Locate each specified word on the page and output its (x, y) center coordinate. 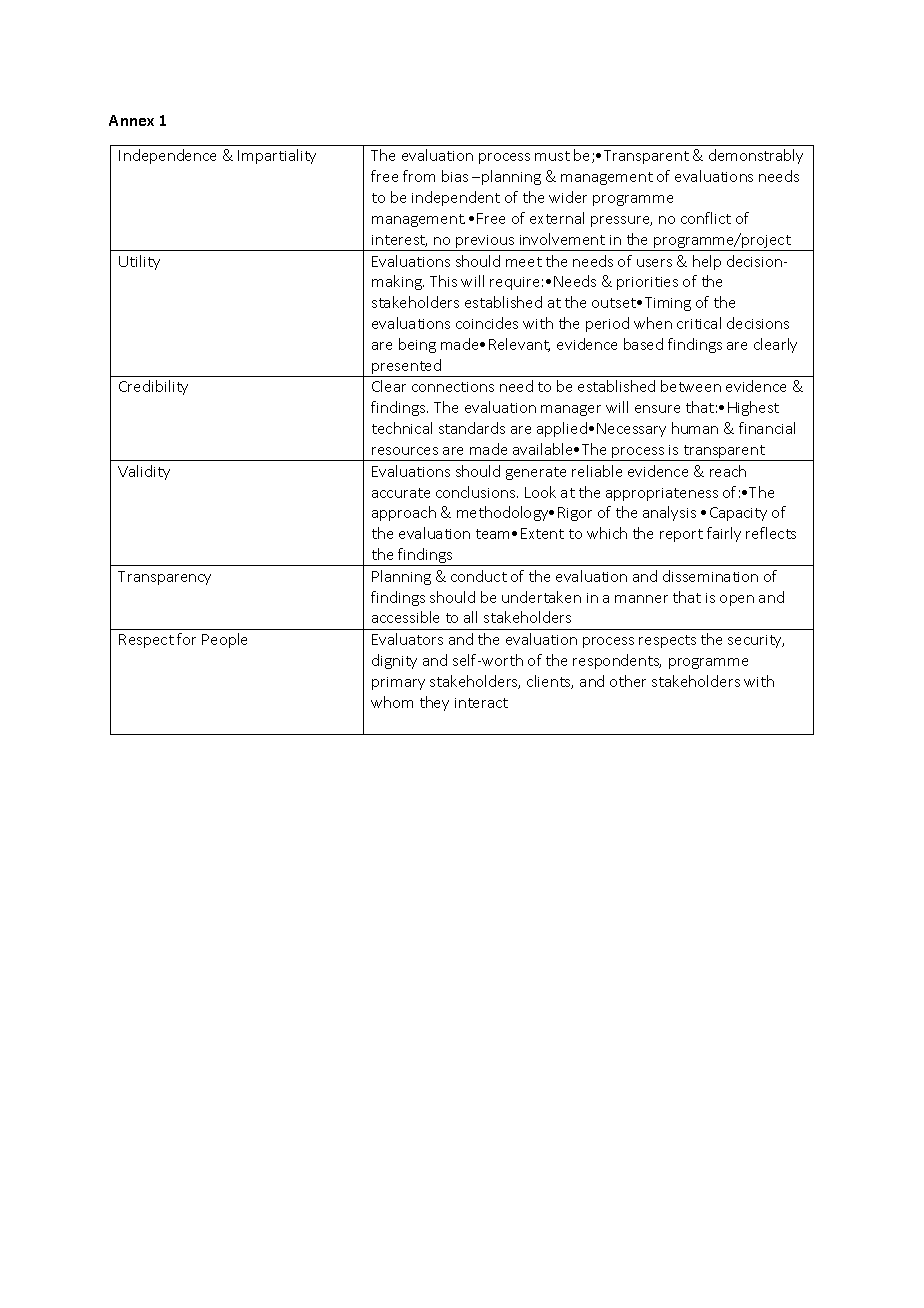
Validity (144, 472)
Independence (167, 156)
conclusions (477, 492)
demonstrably (756, 156)
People (224, 640)
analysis (669, 513)
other (628, 681)
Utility (139, 262)
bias (455, 176)
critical (699, 323)
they (434, 703)
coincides (487, 323)
